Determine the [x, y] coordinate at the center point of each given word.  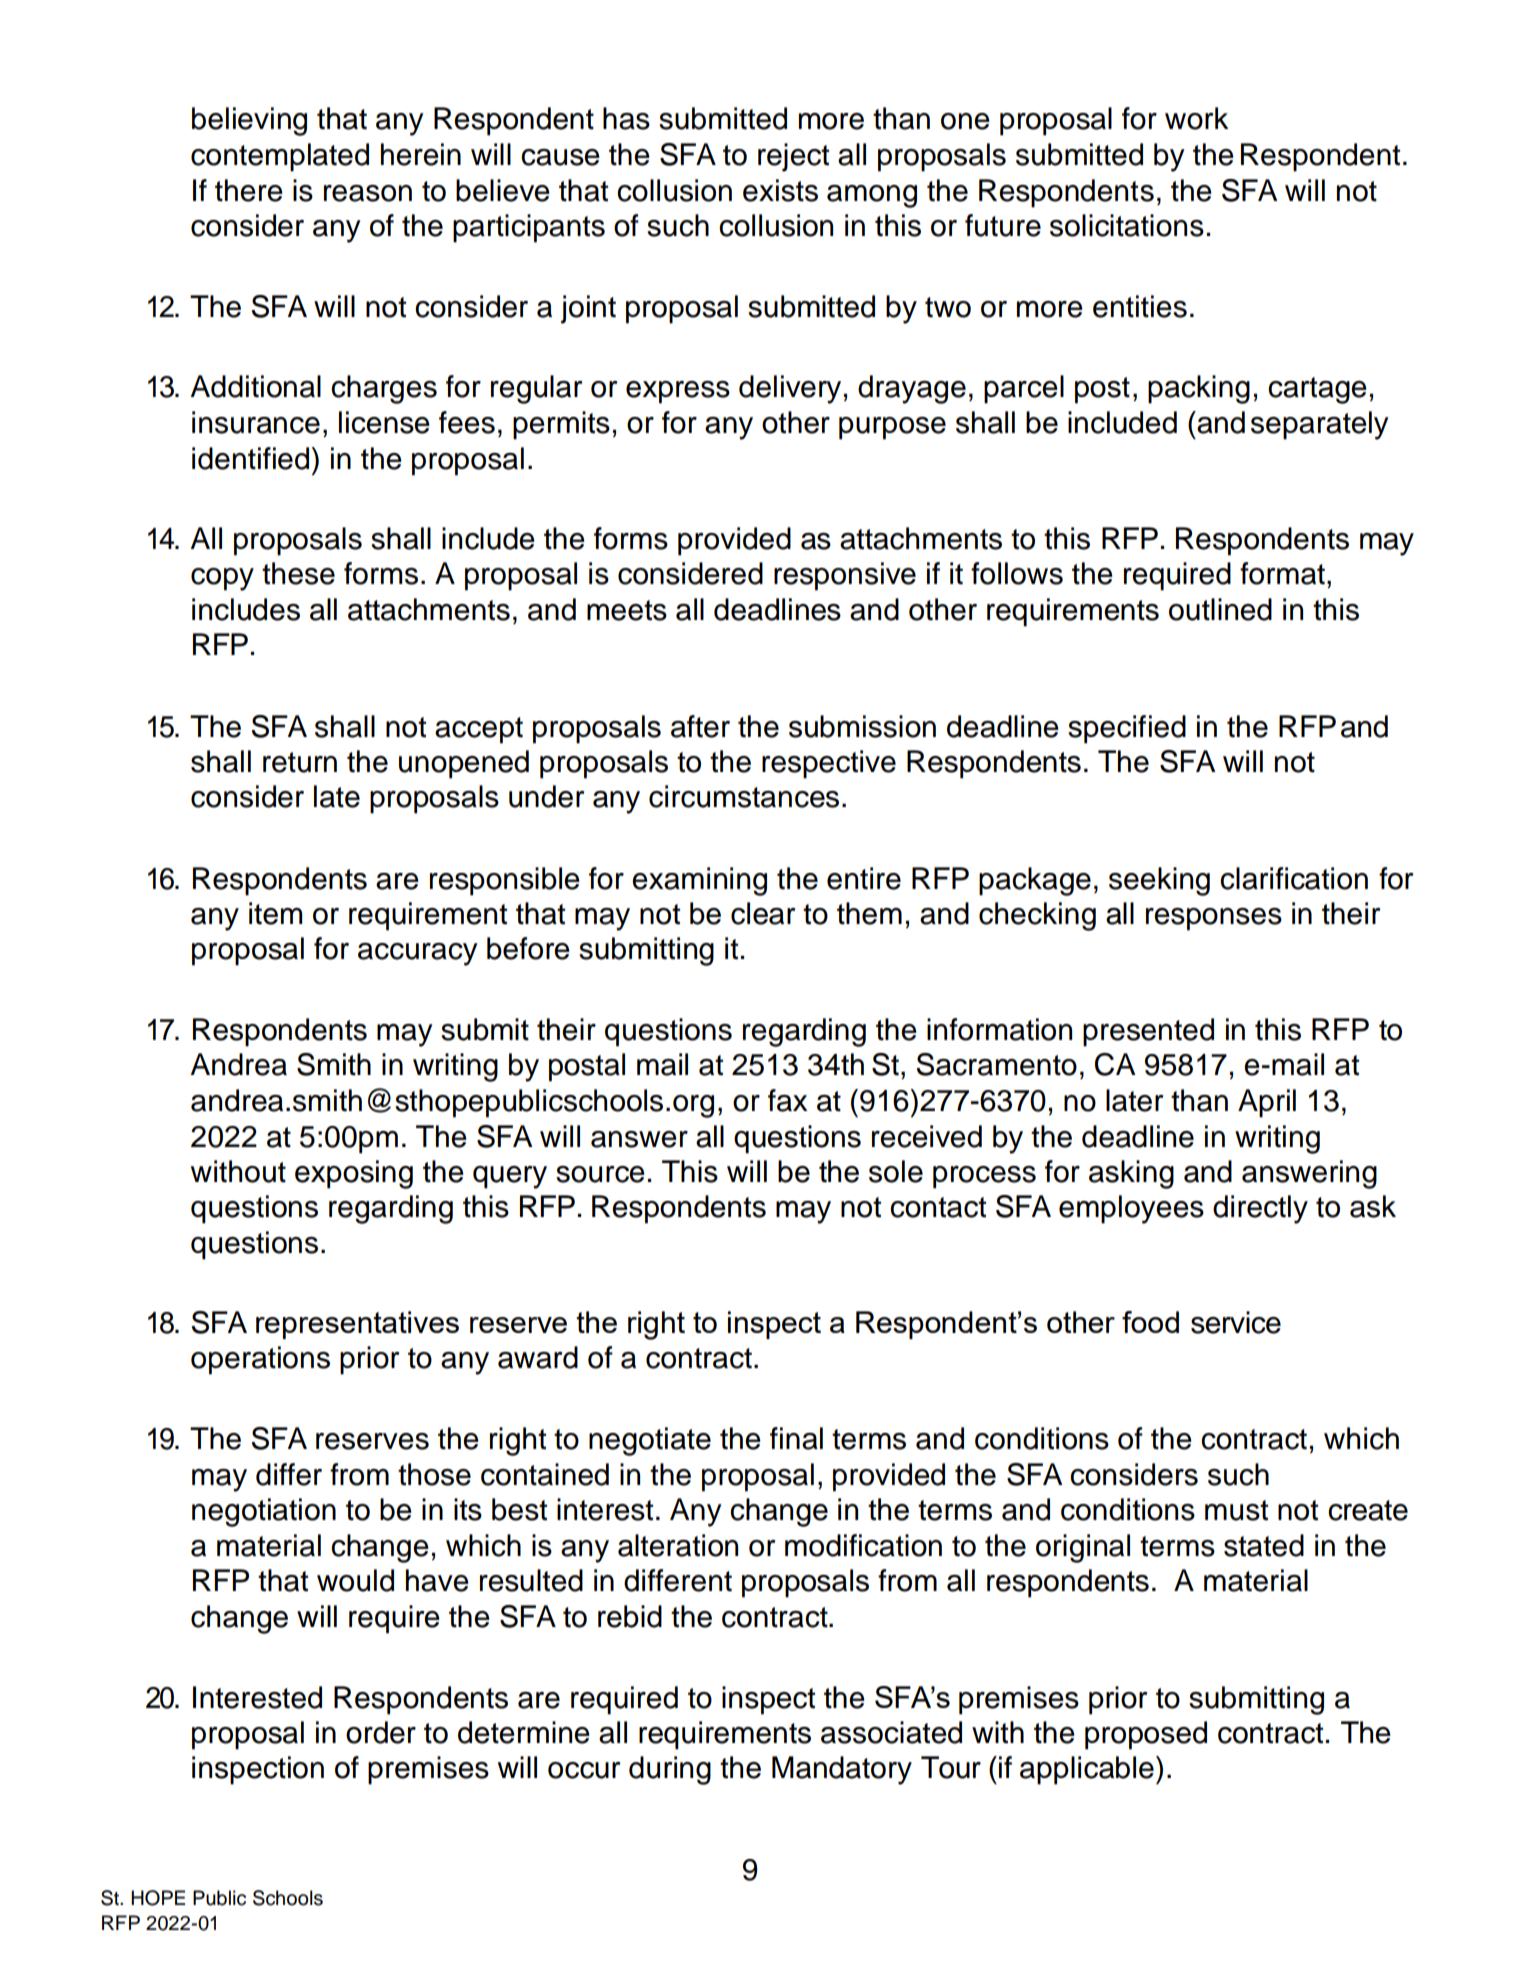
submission [862, 726]
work [1196, 118]
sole [896, 1171]
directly [1260, 1209]
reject [793, 157]
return [300, 762]
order [381, 1732]
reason [368, 193]
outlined [1220, 609]
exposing [354, 1174]
